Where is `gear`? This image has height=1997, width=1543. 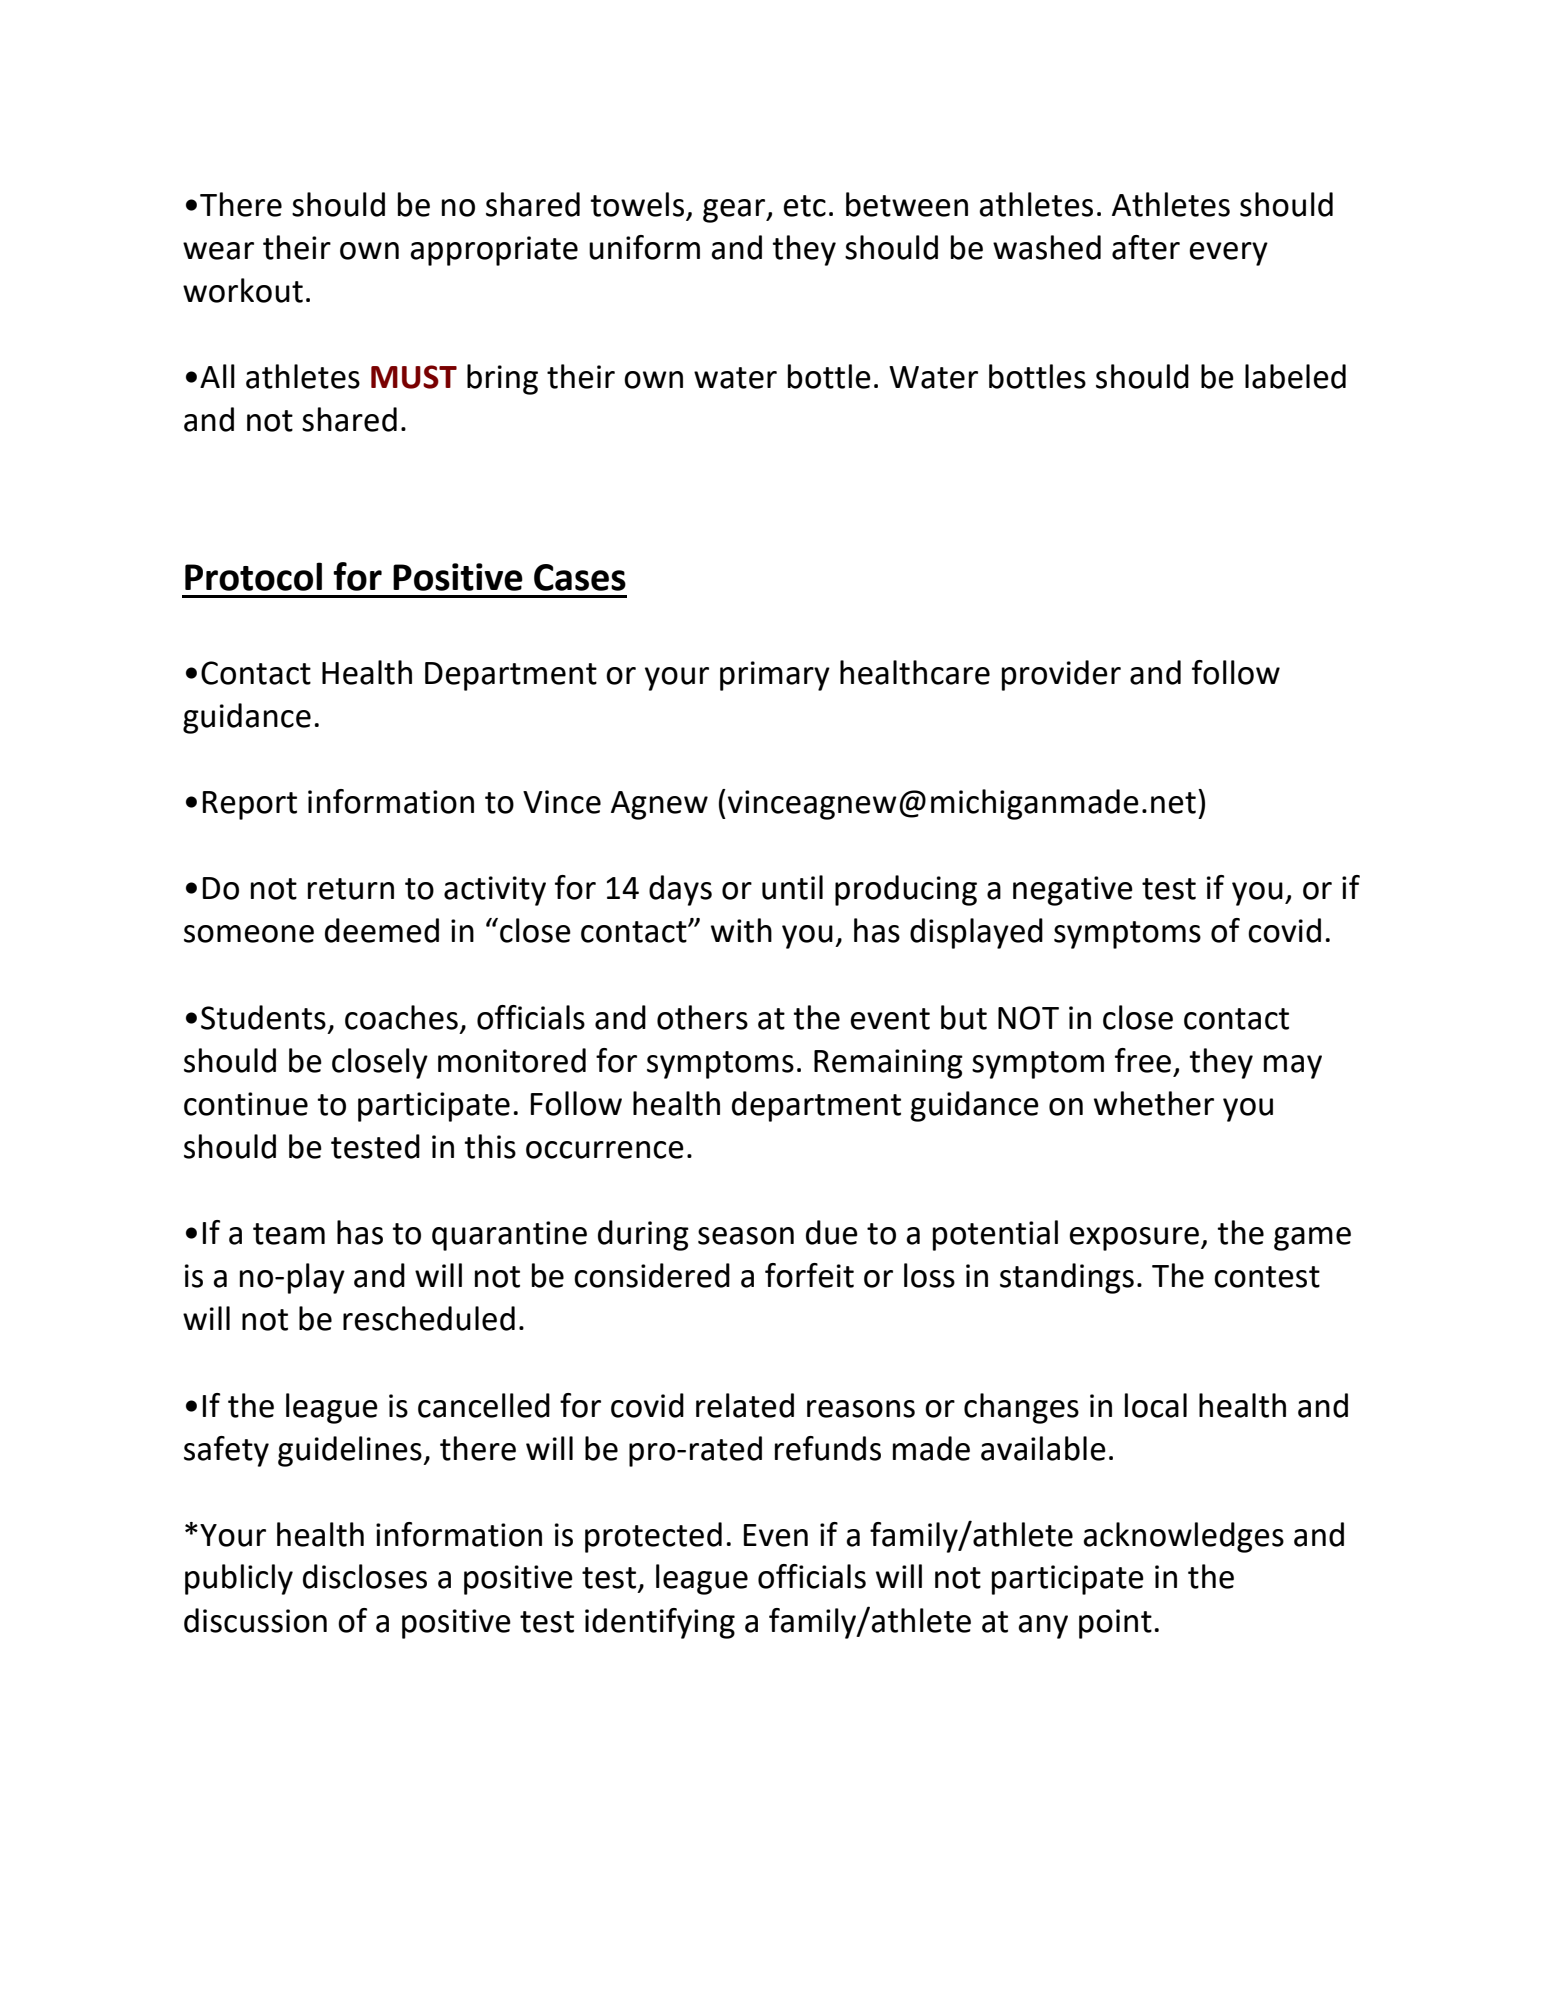
gear is located at coordinates (735, 211).
